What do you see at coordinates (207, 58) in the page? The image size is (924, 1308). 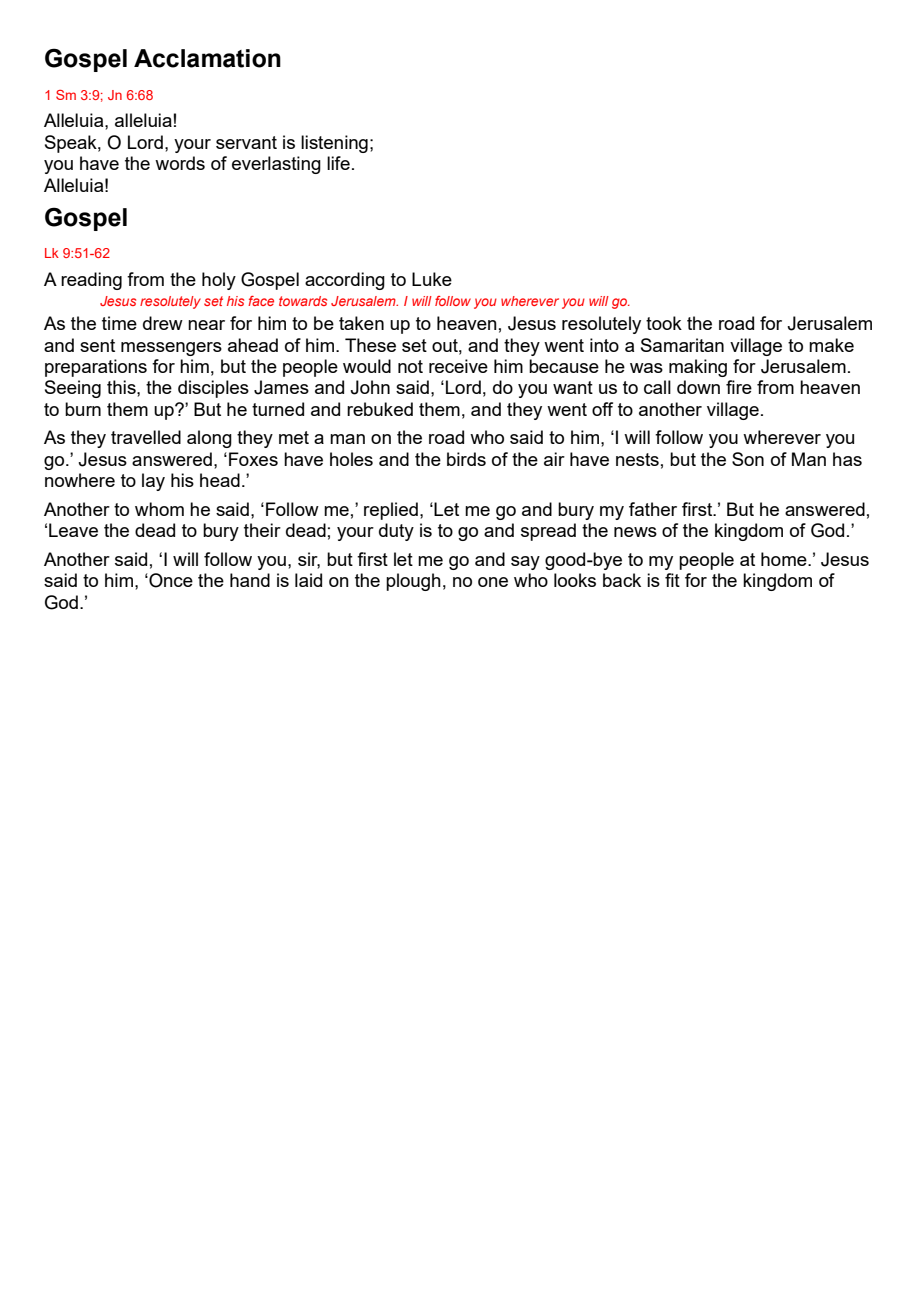 I see `Acclamation` at bounding box center [207, 58].
